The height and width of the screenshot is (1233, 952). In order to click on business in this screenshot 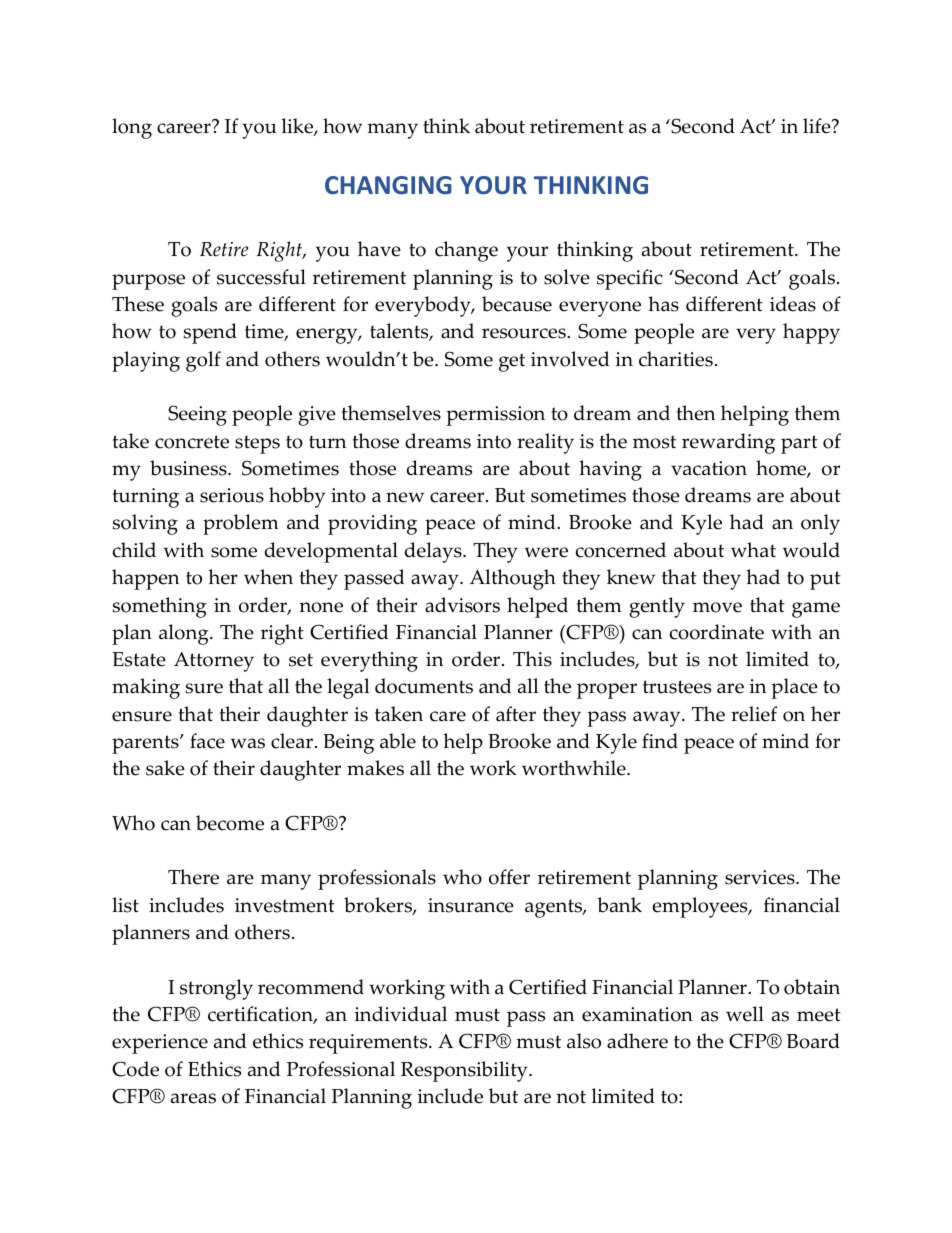, I will do `click(189, 468)`.
